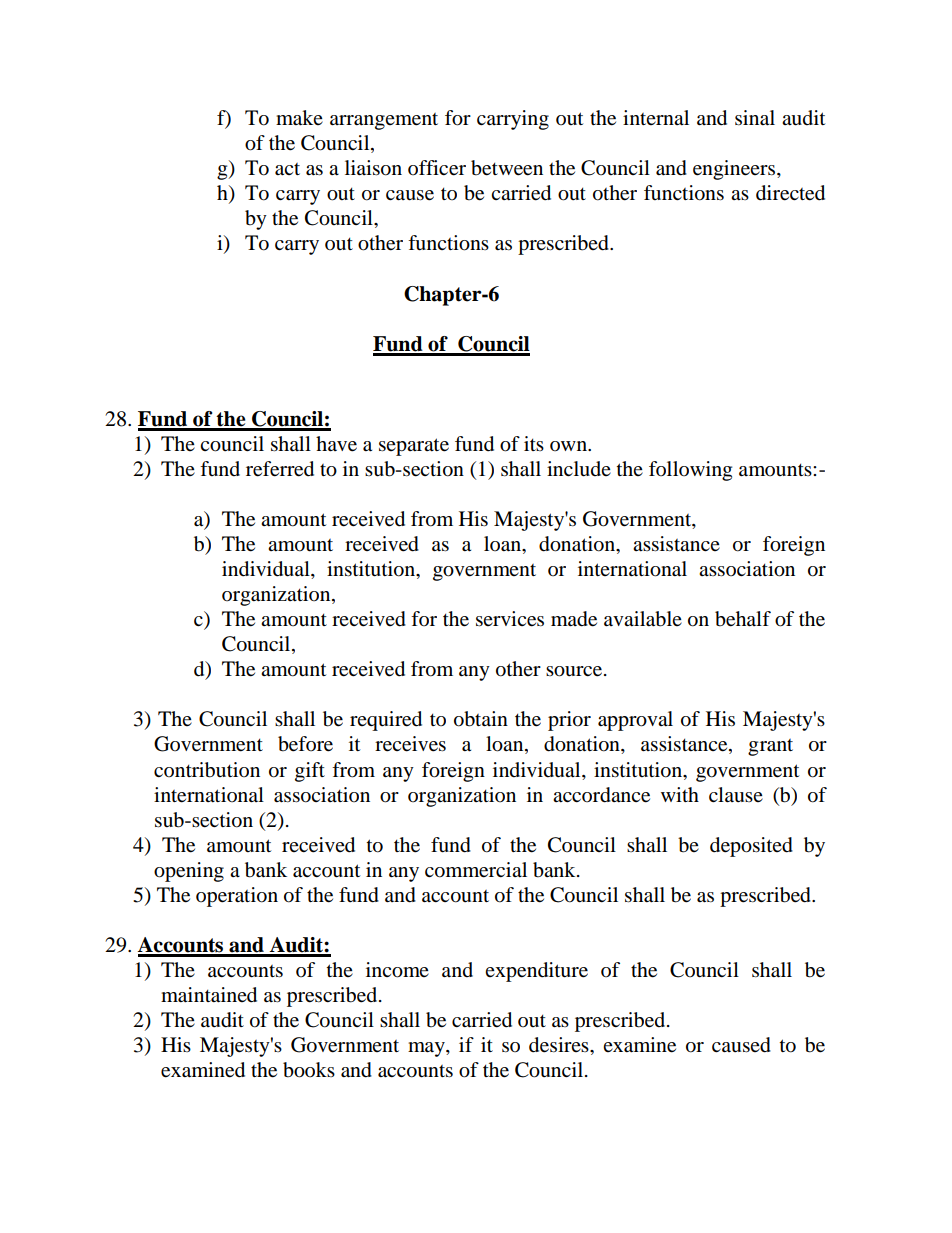 Image resolution: width=952 pixels, height=1233 pixels. What do you see at coordinates (287, 169) in the page?
I see `act` at bounding box center [287, 169].
